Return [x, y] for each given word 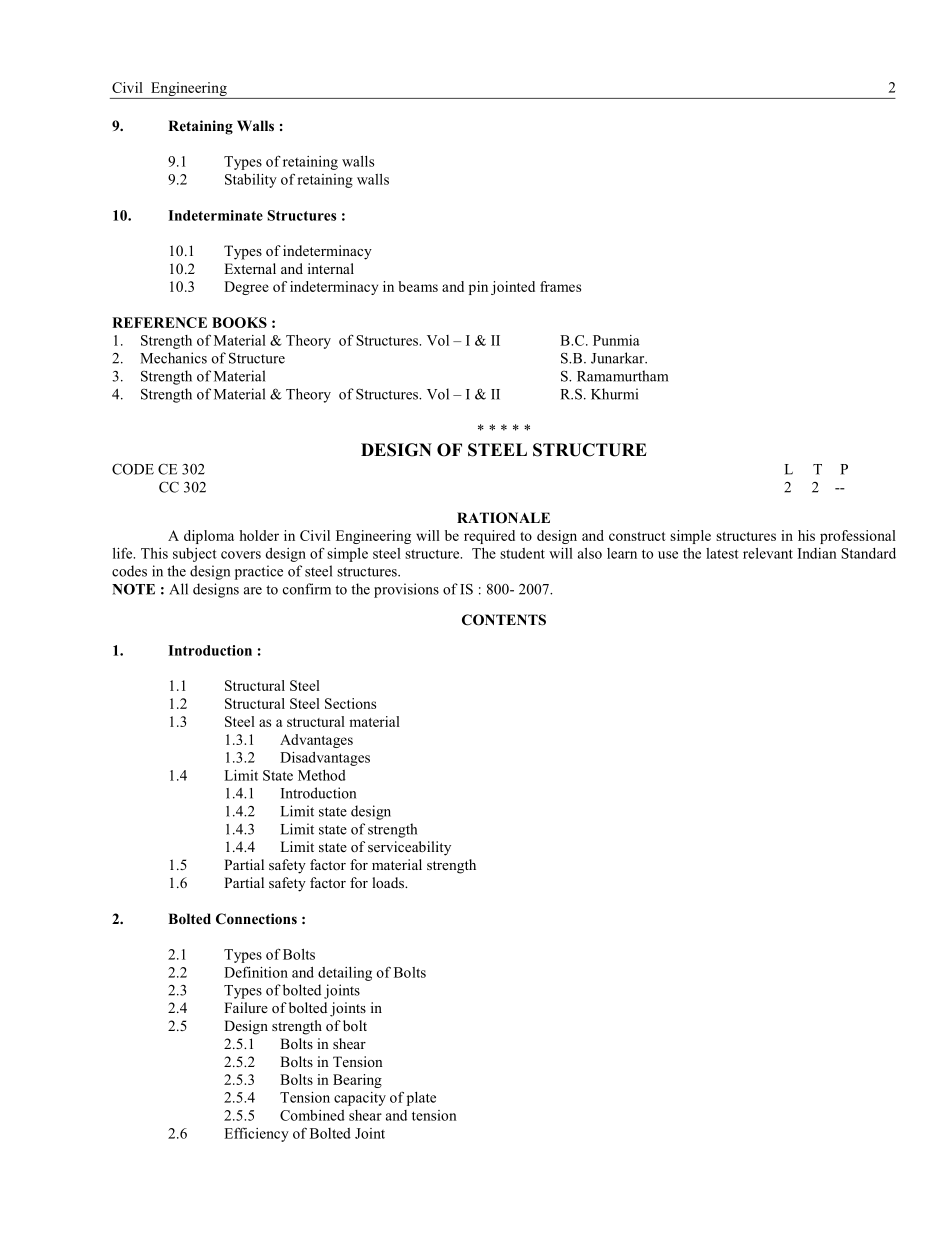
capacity [360, 1099]
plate [421, 1099]
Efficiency [256, 1134]
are [253, 591]
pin [478, 288]
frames [560, 286]
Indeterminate [215, 215]
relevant [768, 553]
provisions [406, 590]
